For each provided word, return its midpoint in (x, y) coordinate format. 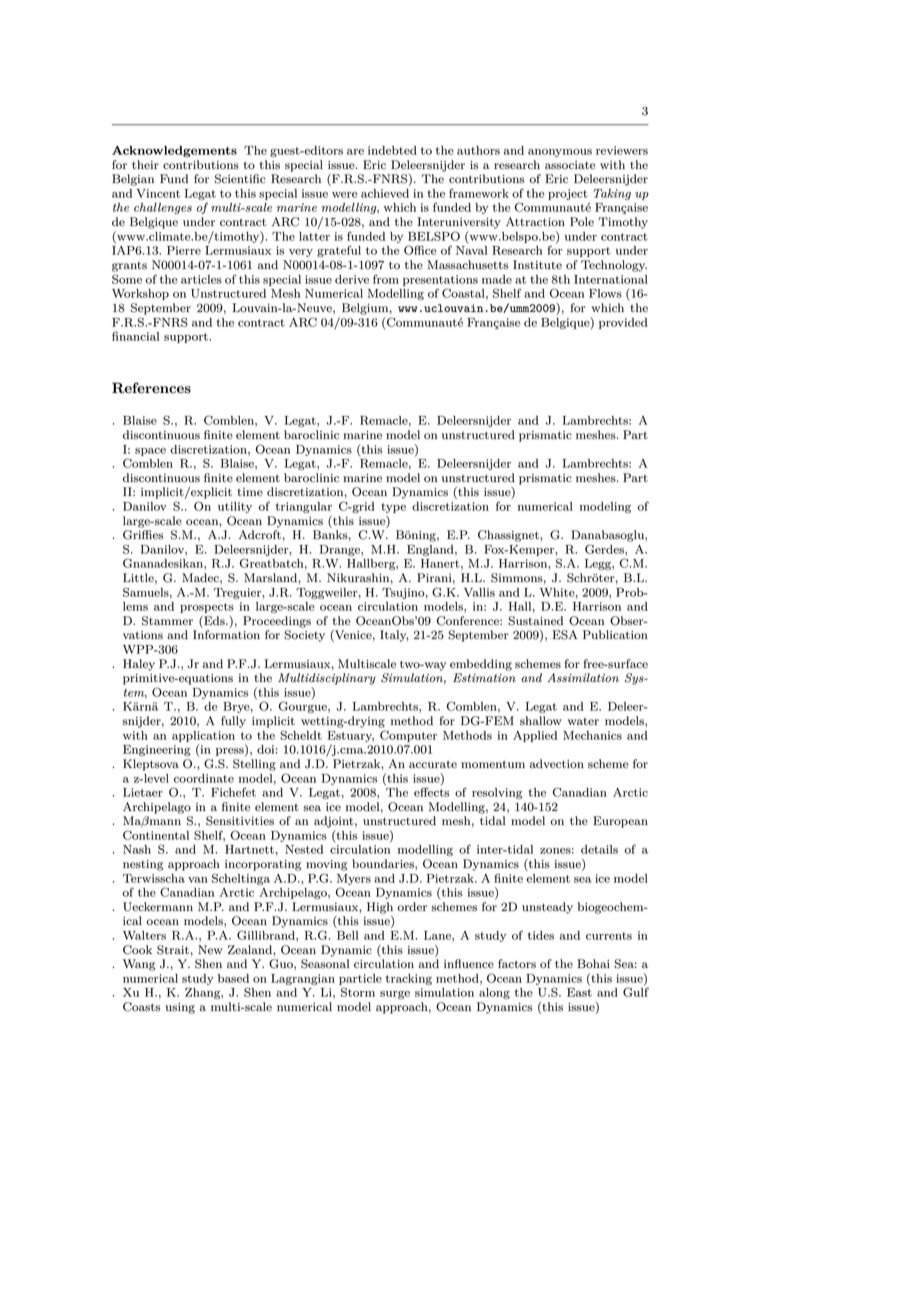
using (180, 1008)
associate (570, 165)
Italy (394, 636)
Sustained (535, 621)
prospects (207, 608)
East (579, 992)
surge (395, 995)
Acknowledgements (174, 151)
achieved (385, 193)
